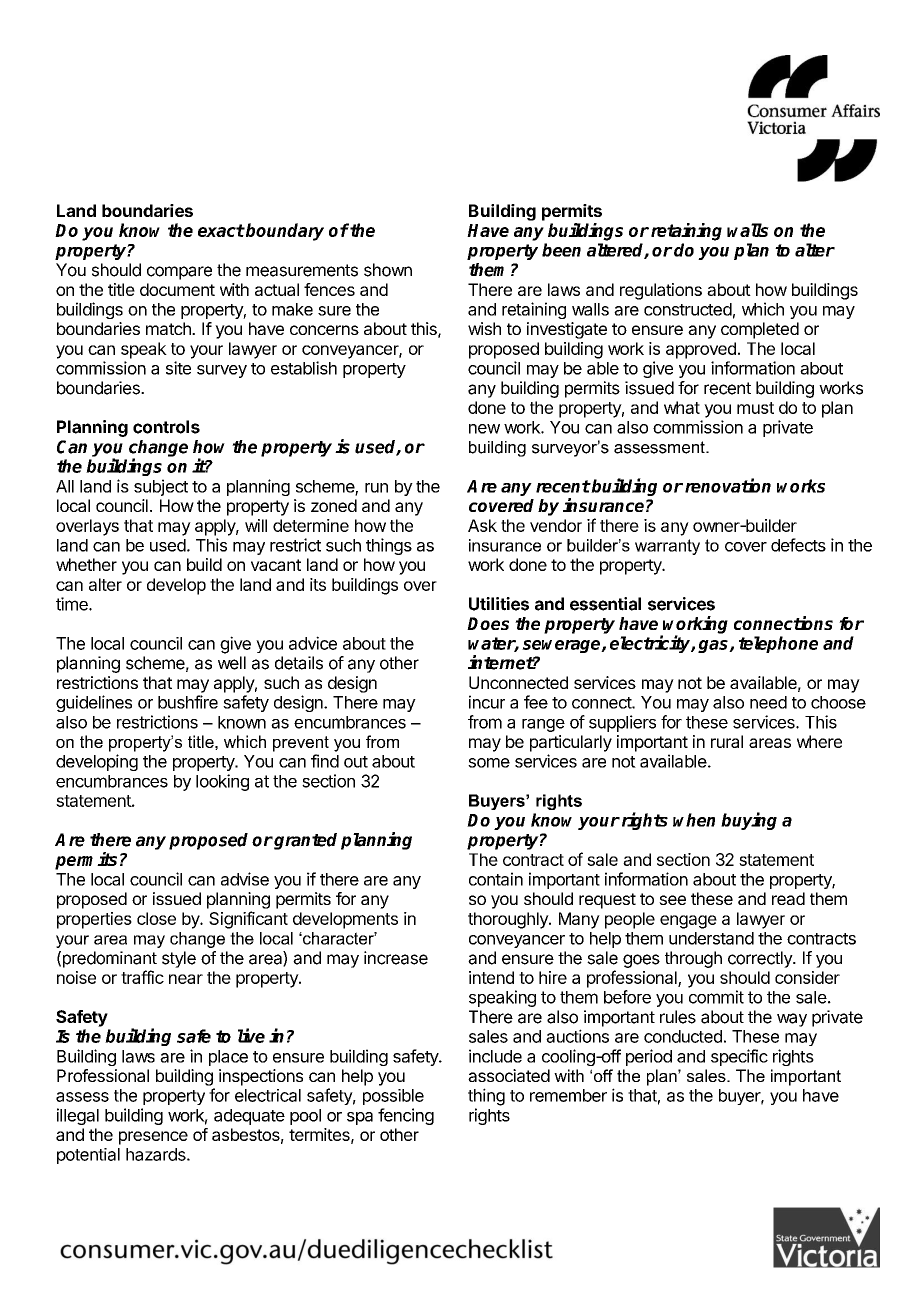 This screenshot has height=1308, width=924. I want to click on defects, so click(798, 545).
